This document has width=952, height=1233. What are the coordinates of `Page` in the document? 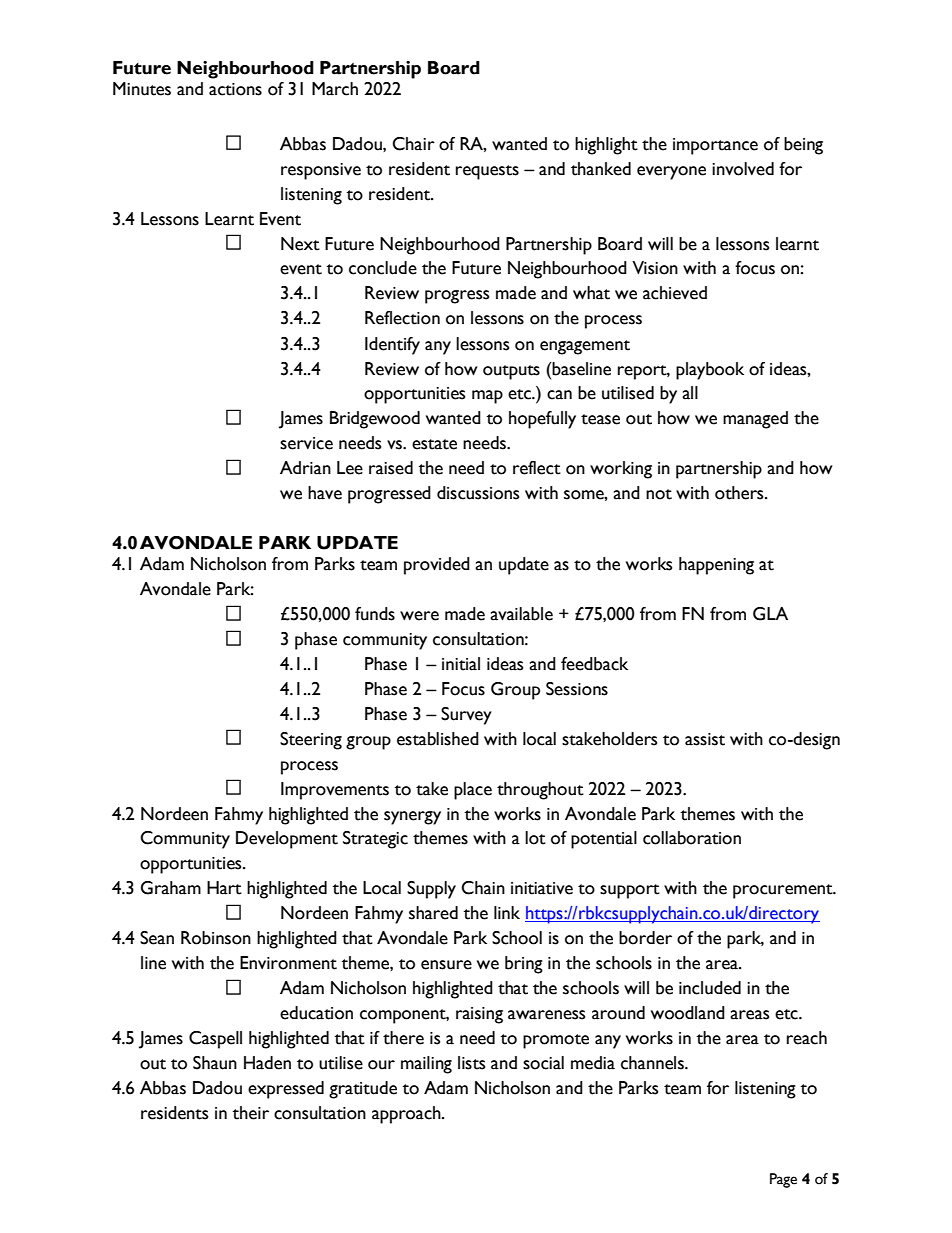 It's located at (783, 1180).
